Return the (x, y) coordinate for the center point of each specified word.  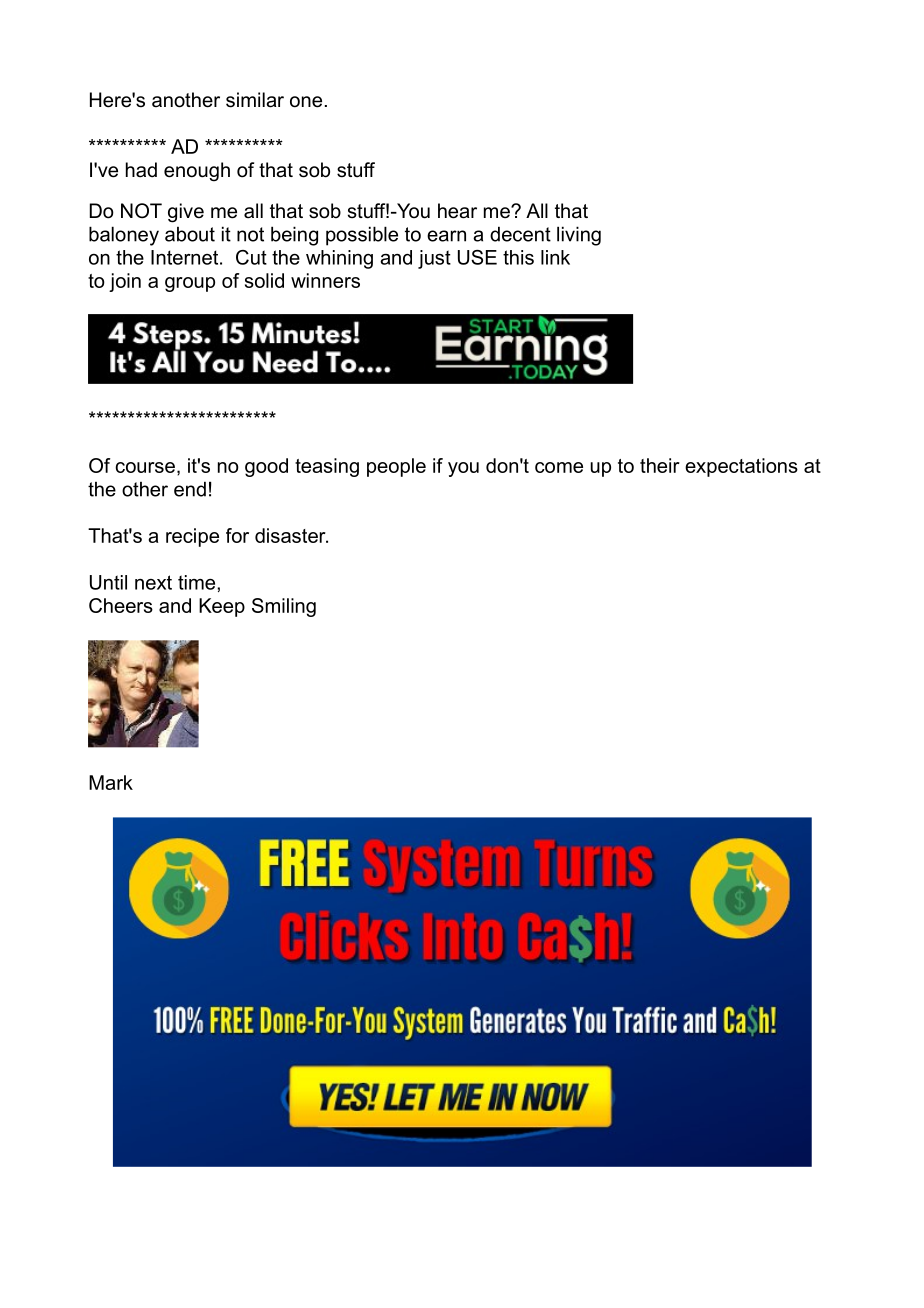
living (579, 236)
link (555, 257)
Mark (111, 782)
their (660, 465)
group (190, 284)
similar (255, 100)
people (396, 467)
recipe (192, 537)
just (434, 259)
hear (457, 211)
